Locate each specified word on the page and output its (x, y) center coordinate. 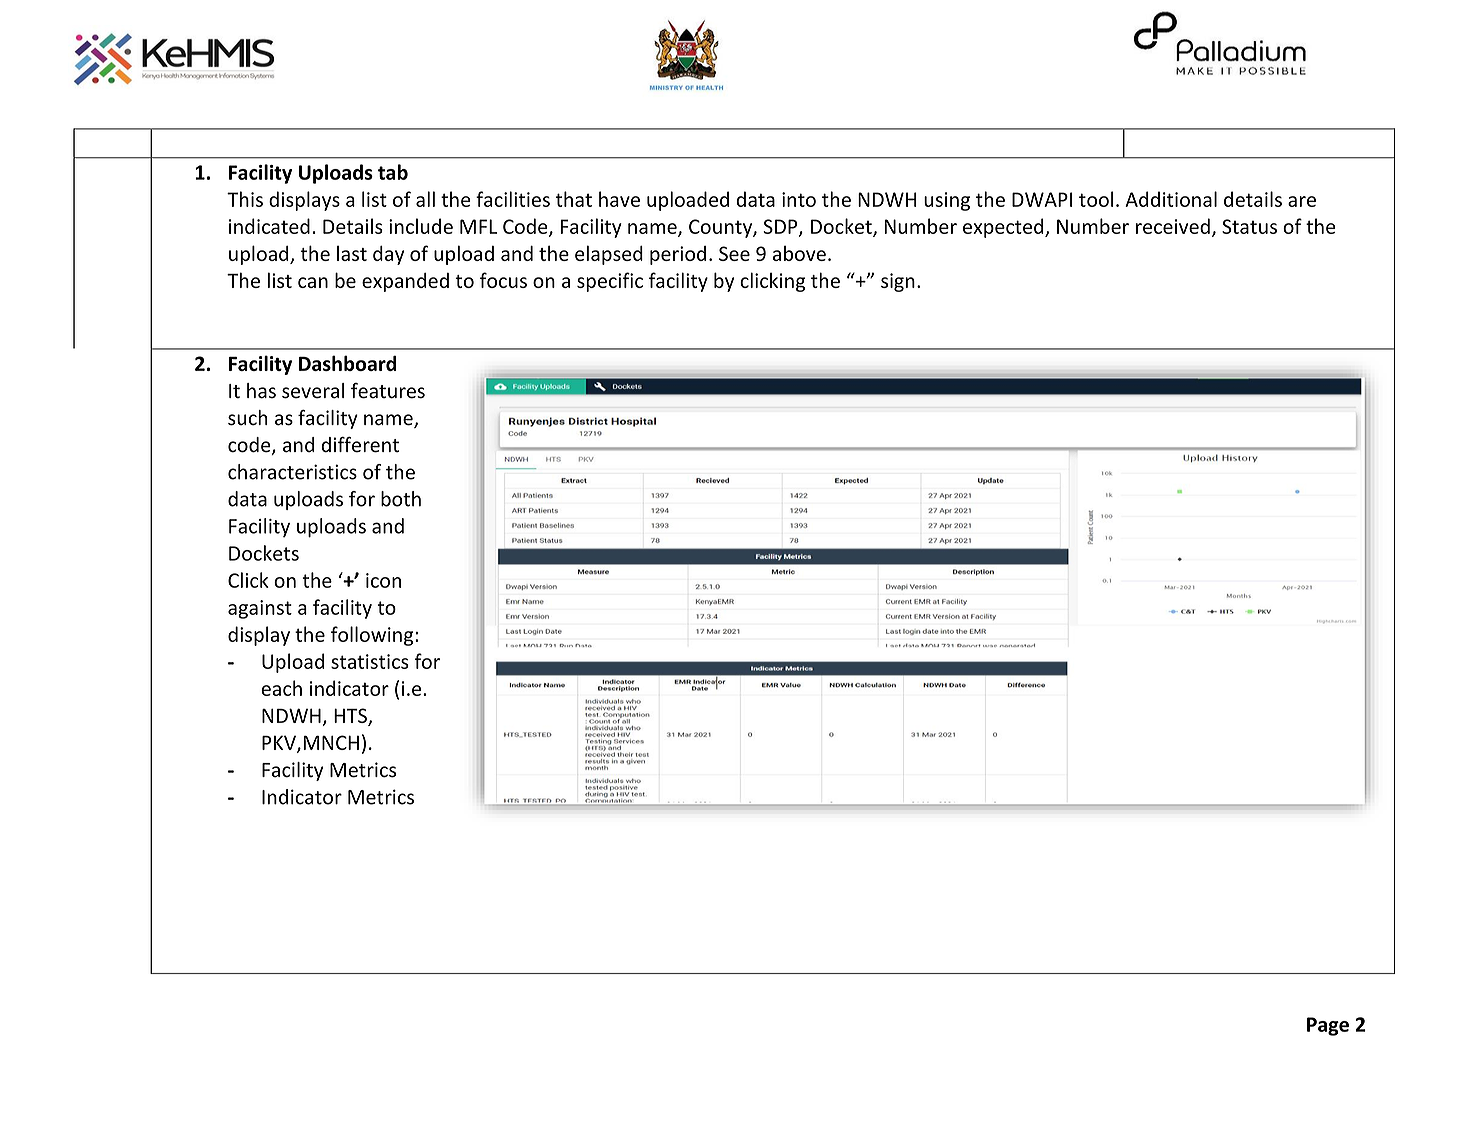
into (799, 199)
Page (1328, 1026)
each (281, 688)
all (425, 199)
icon (383, 580)
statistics (370, 661)
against (260, 609)
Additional (1171, 199)
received (1173, 226)
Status (1249, 226)
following (373, 636)
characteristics (292, 472)
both (401, 499)
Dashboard (347, 363)
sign (898, 282)
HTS (351, 717)
